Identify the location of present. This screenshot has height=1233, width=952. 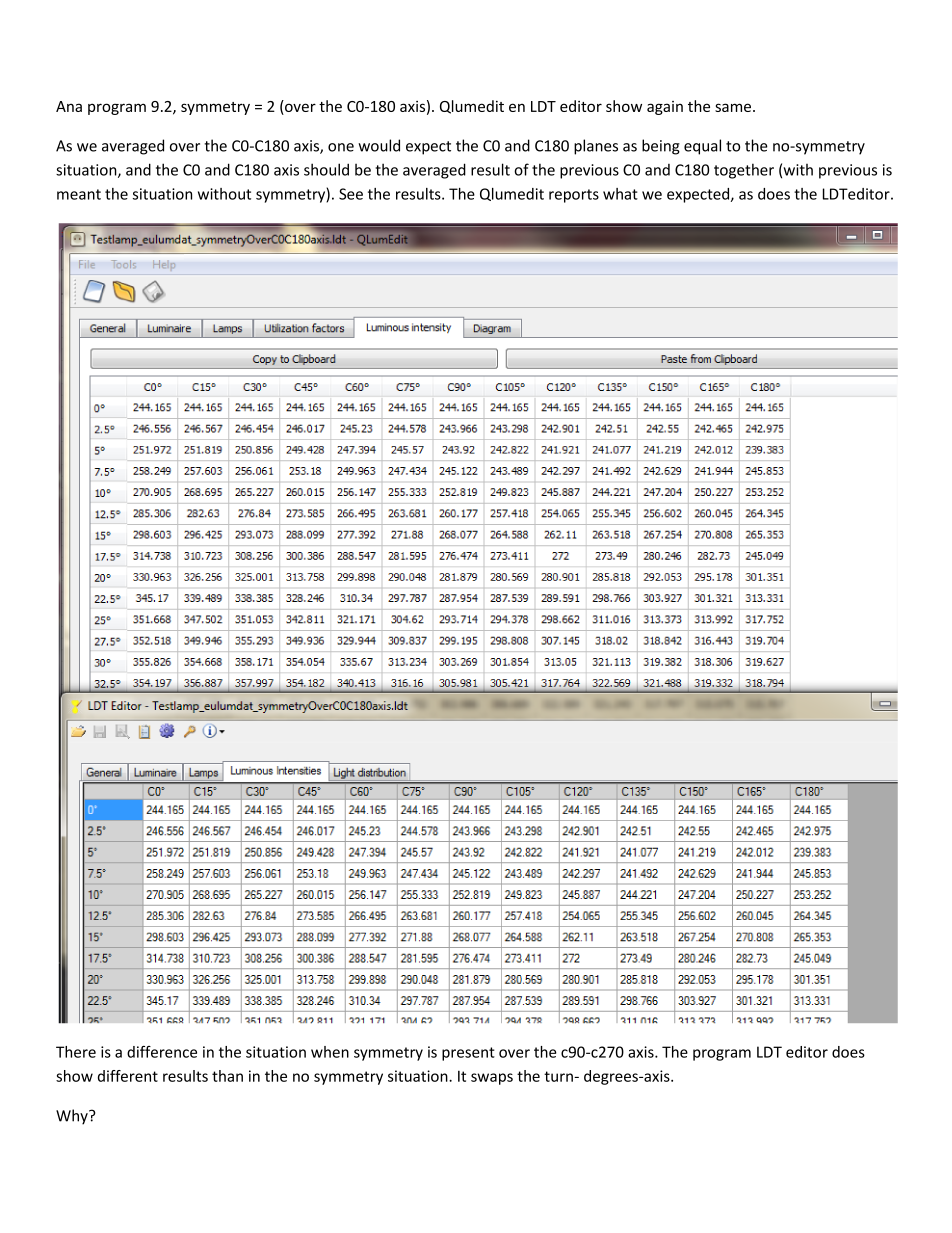
(468, 1054).
